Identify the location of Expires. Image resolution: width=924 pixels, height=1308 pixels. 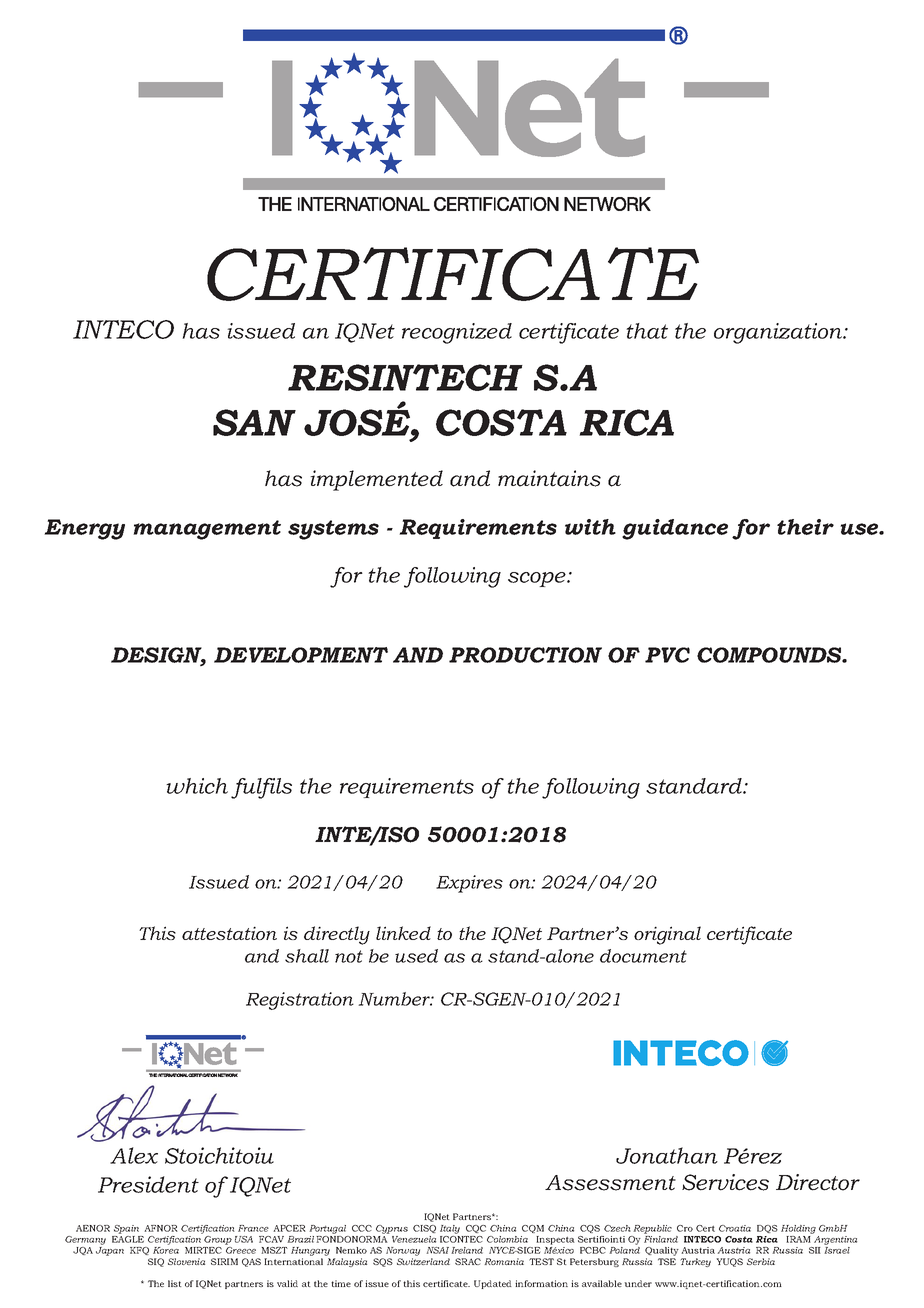
(469, 884).
